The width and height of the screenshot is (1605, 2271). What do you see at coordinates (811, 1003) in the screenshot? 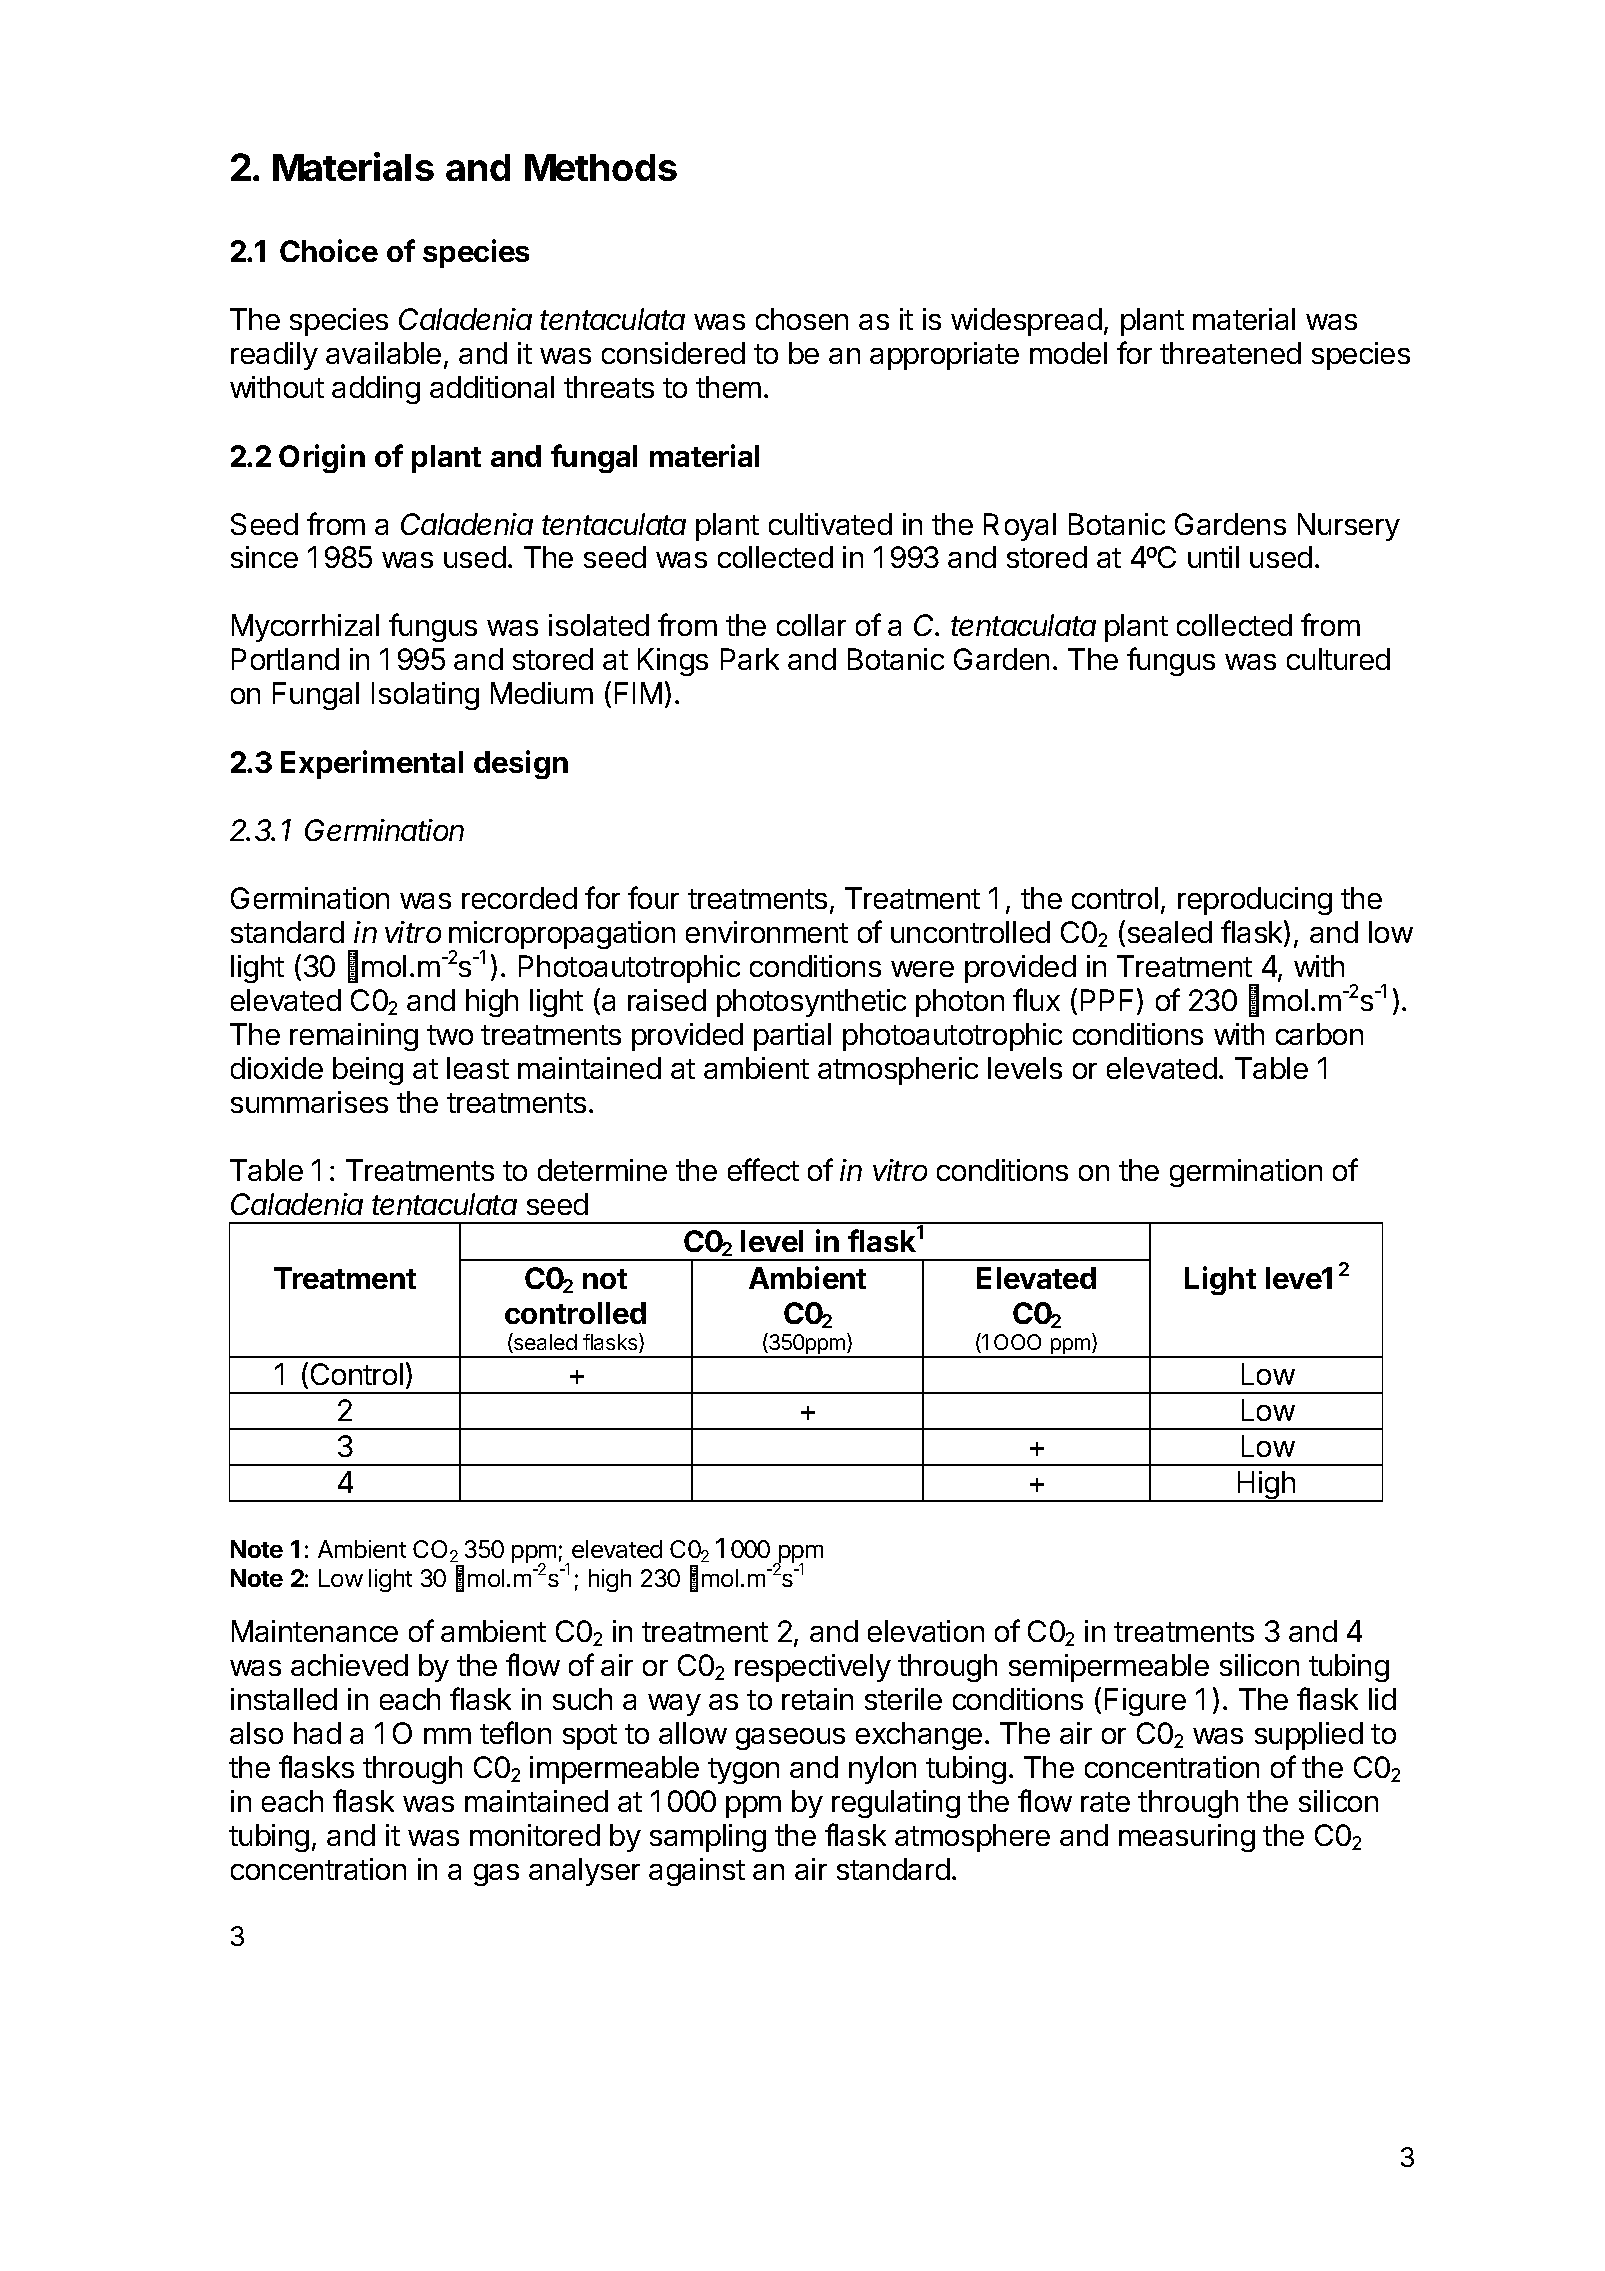
I see `photosynthetic` at bounding box center [811, 1003].
